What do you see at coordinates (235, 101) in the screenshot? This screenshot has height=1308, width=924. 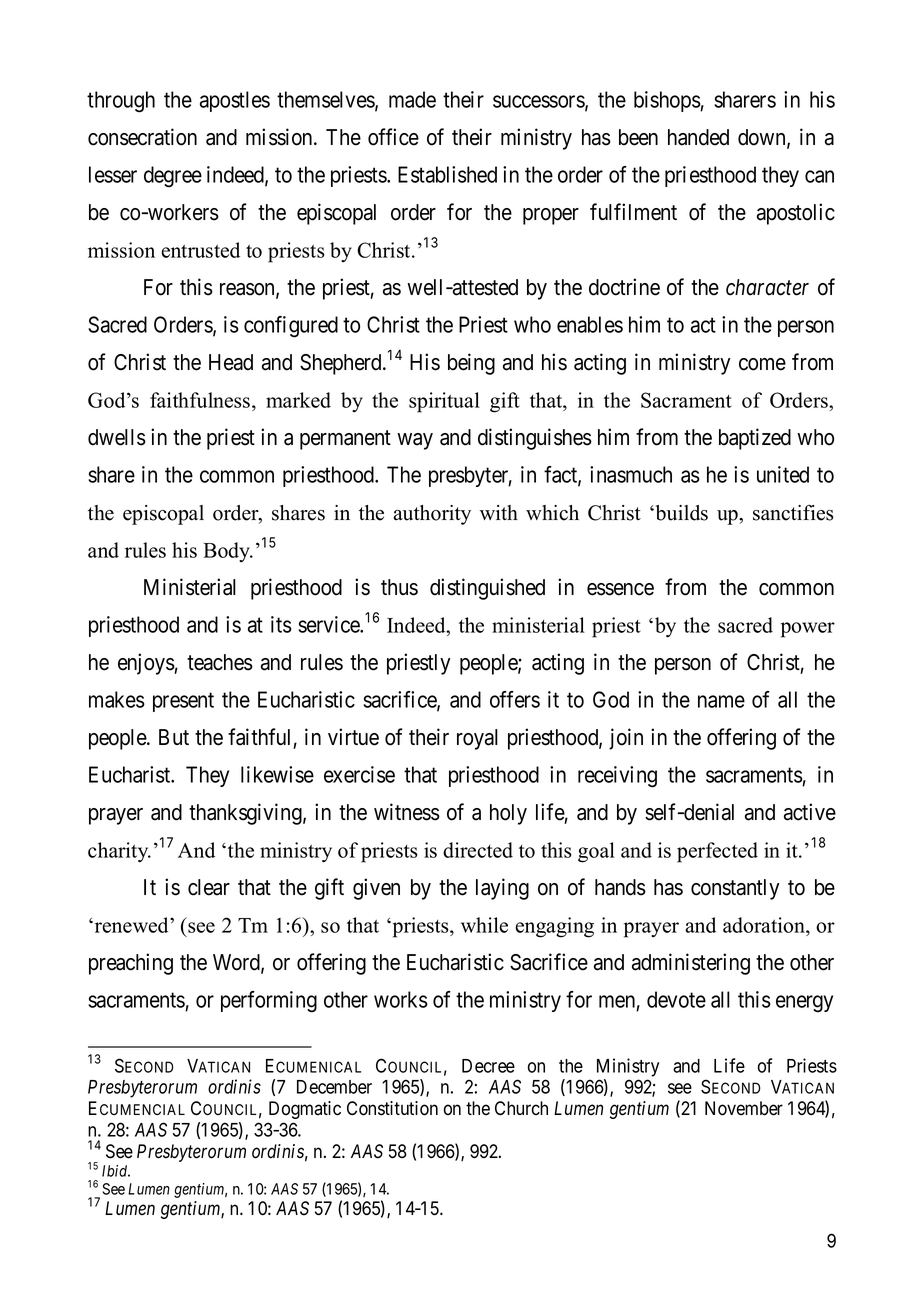 I see `apostles` at bounding box center [235, 101].
